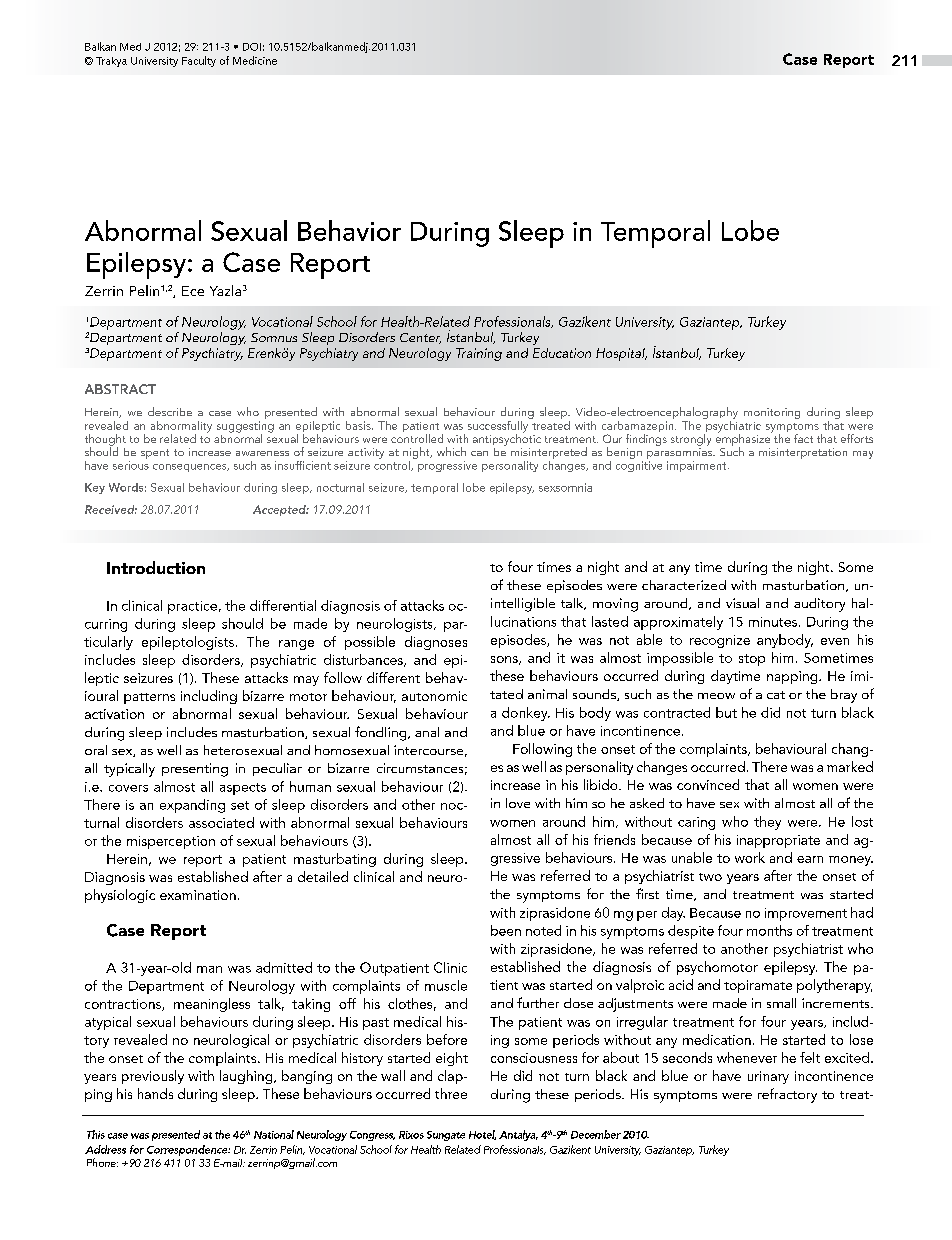 This page has width=952, height=1240. Describe the element at coordinates (255, 60) in the page. I see `Medicine` at that location.
